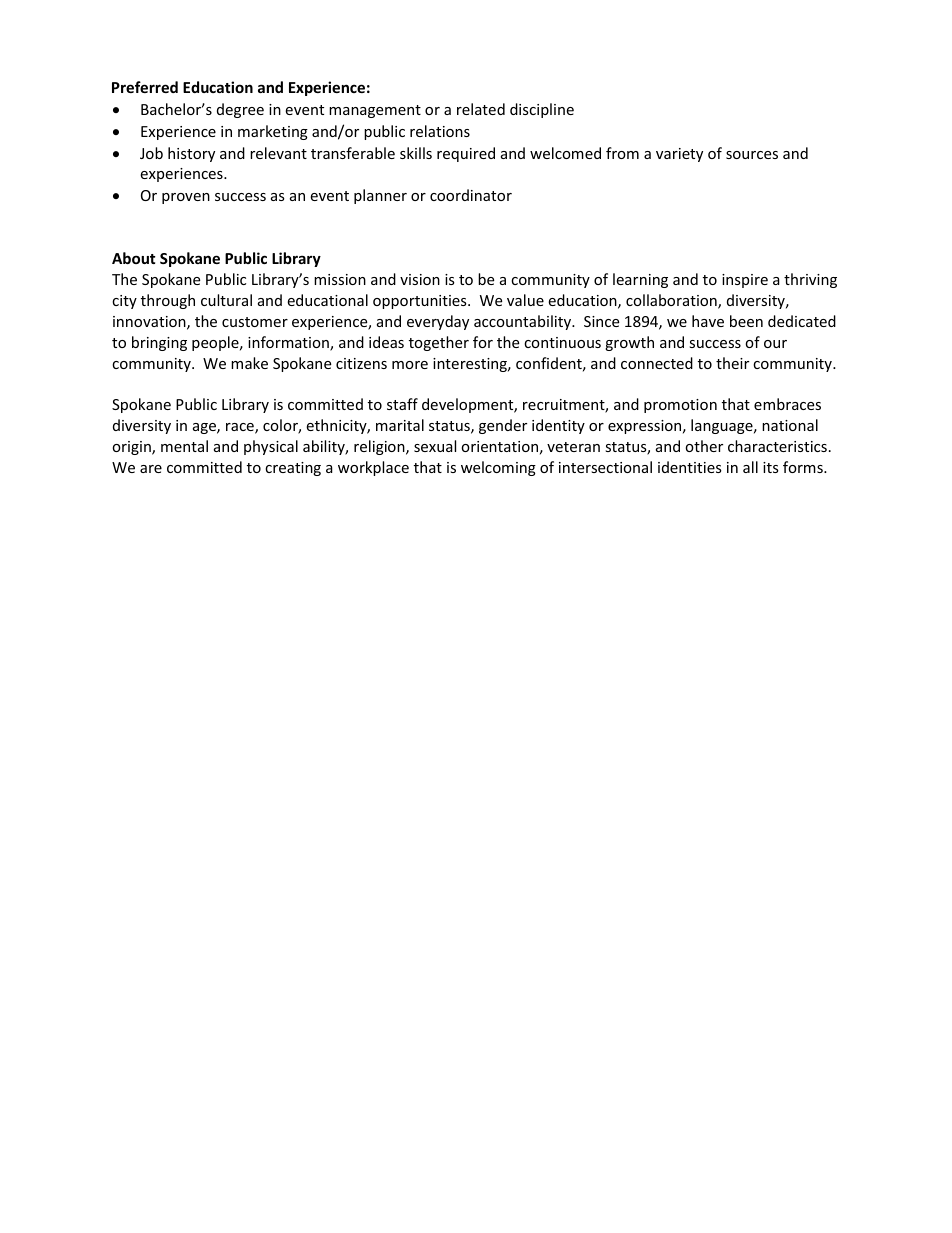  Describe the element at coordinates (226, 300) in the screenshot. I see `cultural` at that location.
